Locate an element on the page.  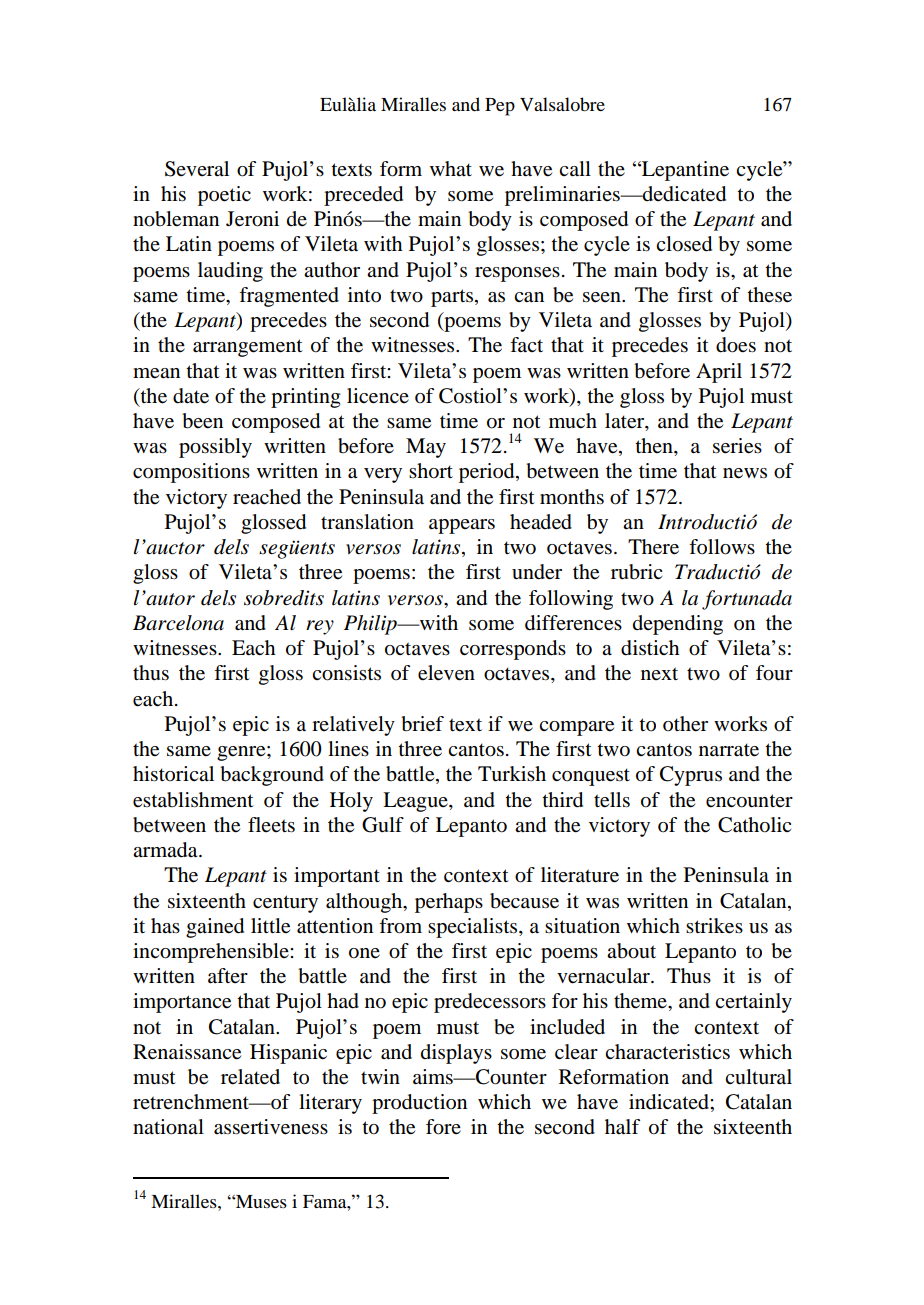
production is located at coordinates (419, 1104).
